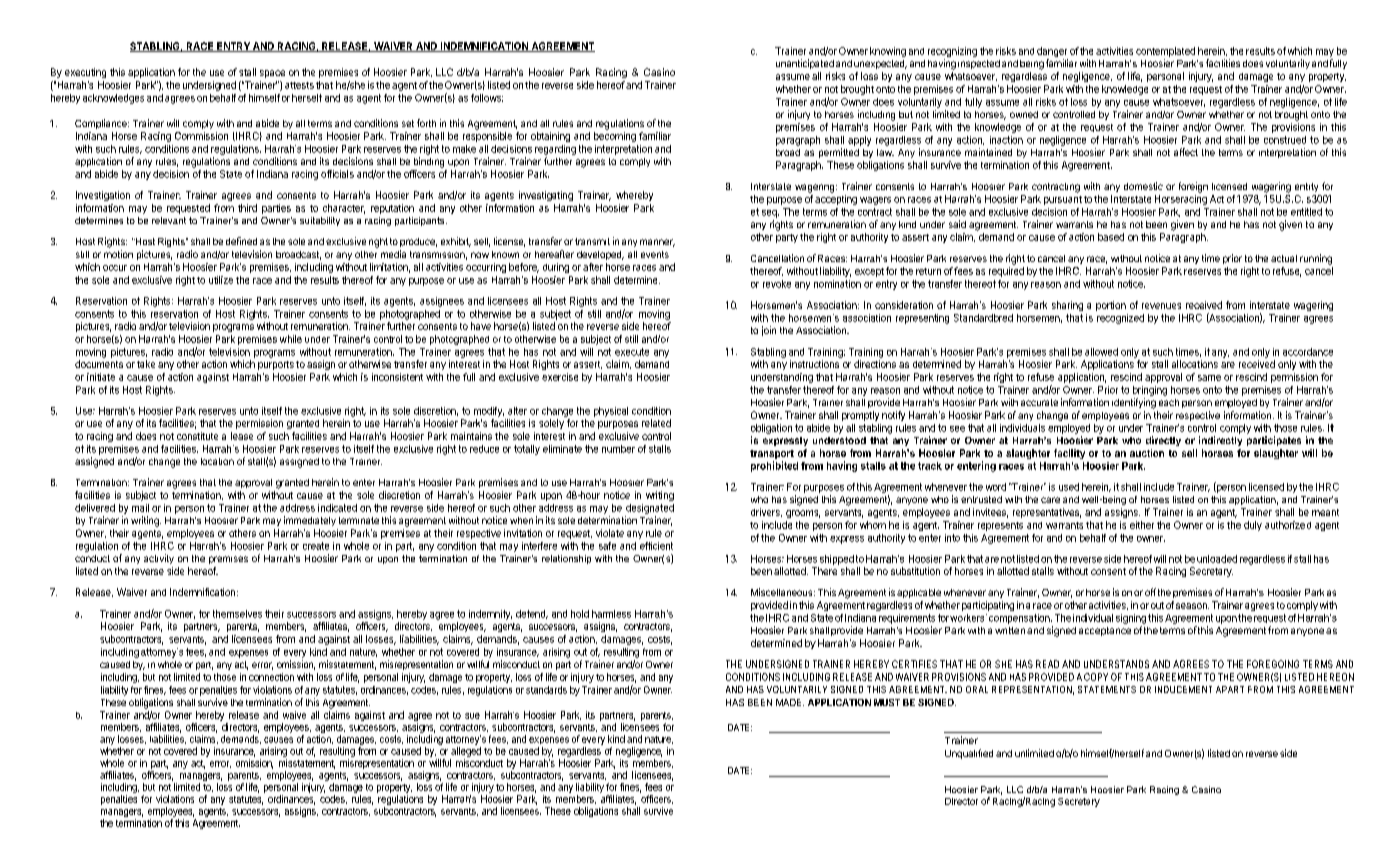 The height and width of the screenshot is (850, 1400). I want to click on mail, so click(140, 508).
